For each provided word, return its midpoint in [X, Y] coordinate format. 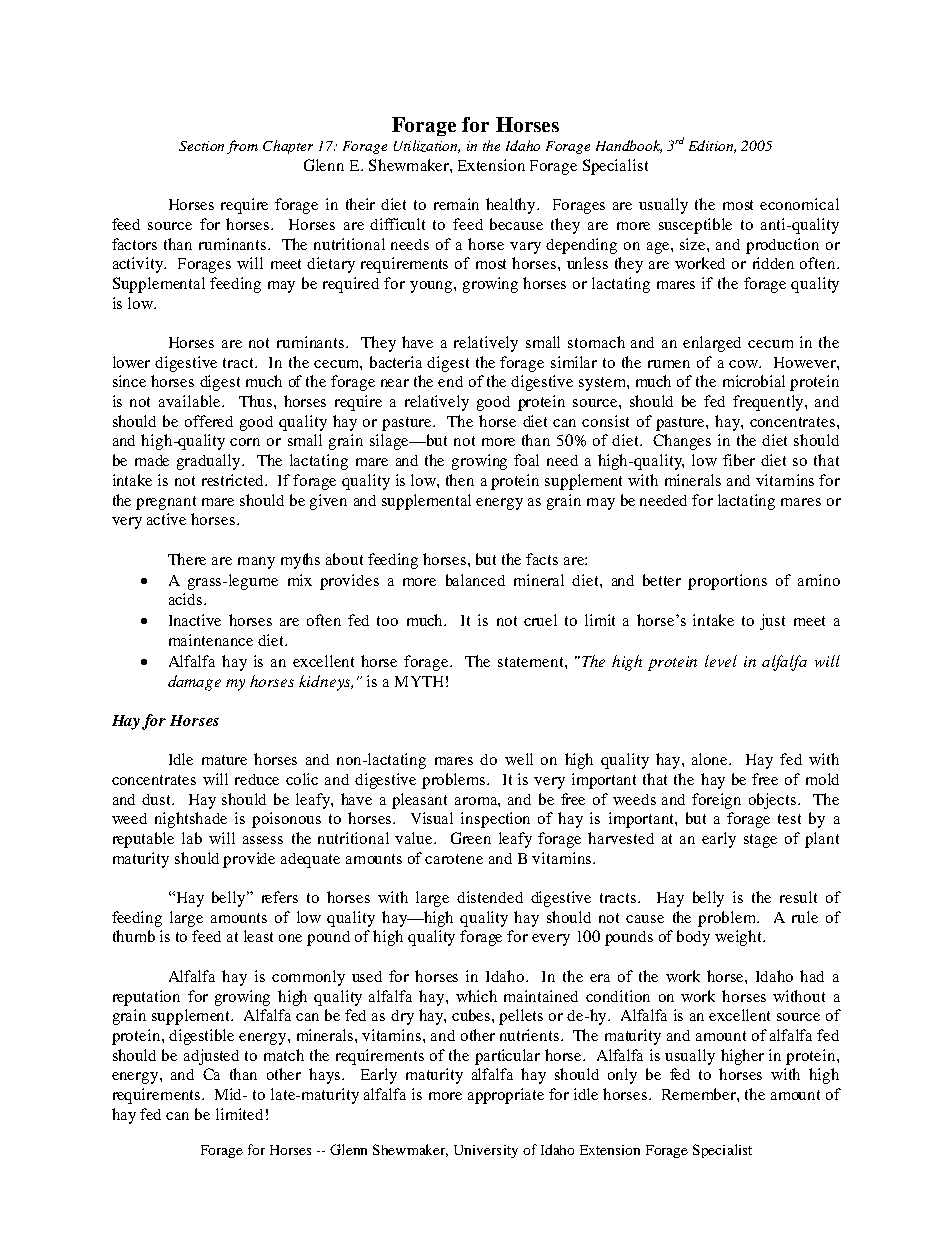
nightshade [191, 820]
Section [201, 146]
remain [456, 204]
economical [799, 204]
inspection [495, 820]
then [460, 480]
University [486, 1151]
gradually [210, 462]
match [284, 1055]
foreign [716, 801]
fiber [739, 460]
